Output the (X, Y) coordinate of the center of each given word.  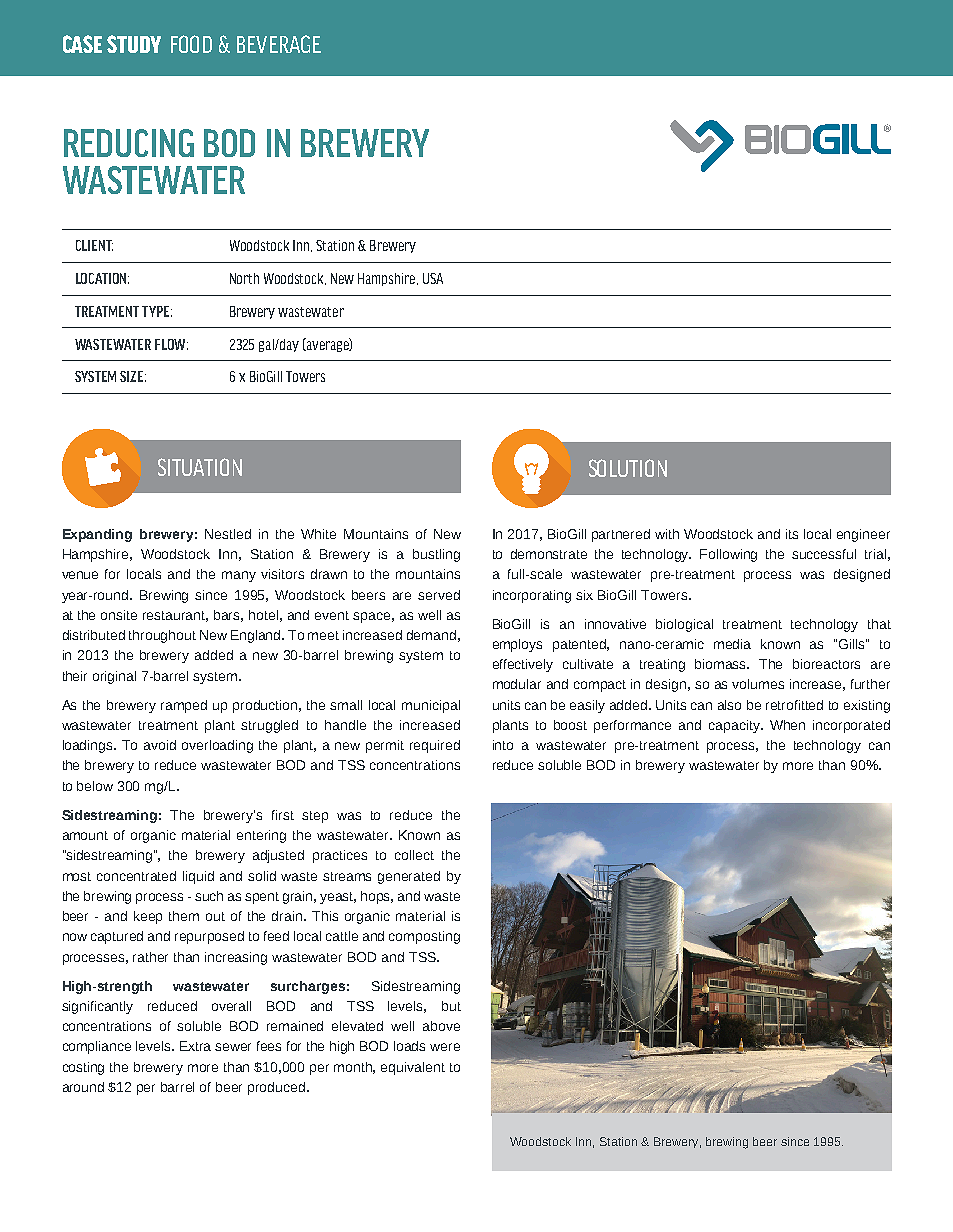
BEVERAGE (279, 44)
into (503, 745)
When (787, 725)
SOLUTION (628, 468)
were (445, 1047)
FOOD (191, 44)
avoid (160, 745)
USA (433, 278)
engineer (863, 535)
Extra (195, 1046)
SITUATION (200, 467)
